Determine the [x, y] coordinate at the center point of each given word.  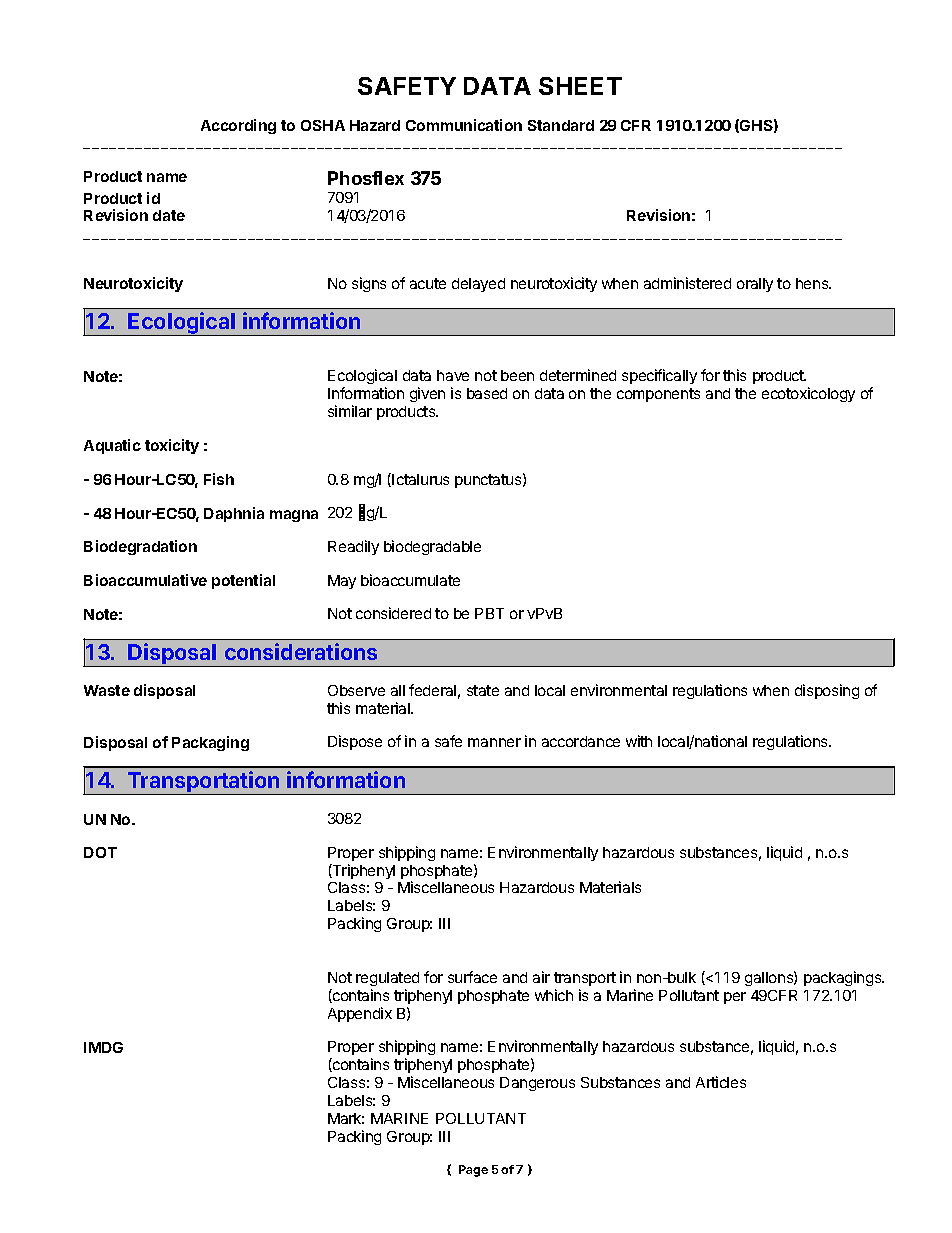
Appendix [360, 1014]
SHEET [580, 86]
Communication [464, 125]
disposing [827, 691]
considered [393, 613]
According [238, 126]
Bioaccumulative [145, 580]
